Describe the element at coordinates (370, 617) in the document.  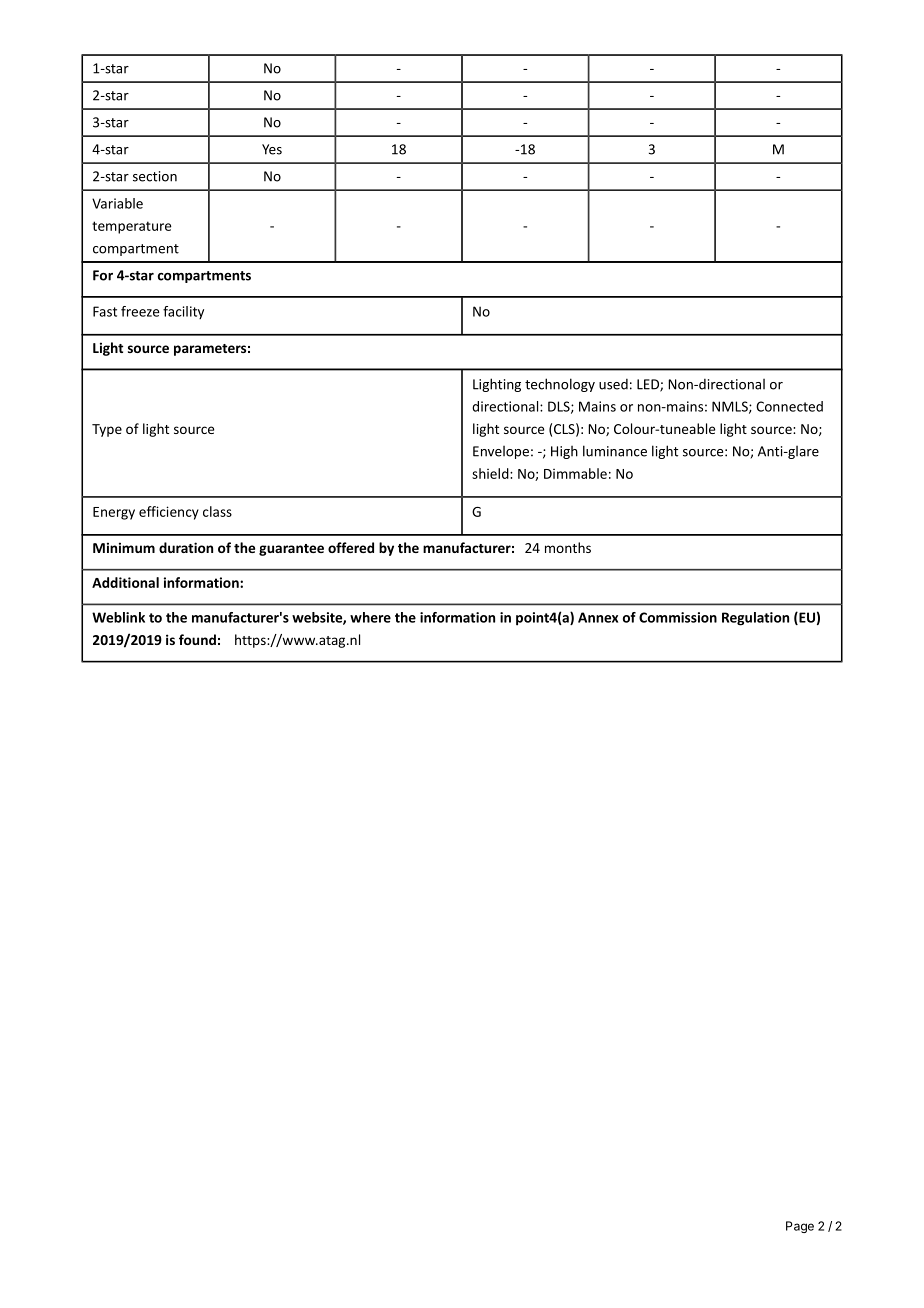
I see `where` at that location.
